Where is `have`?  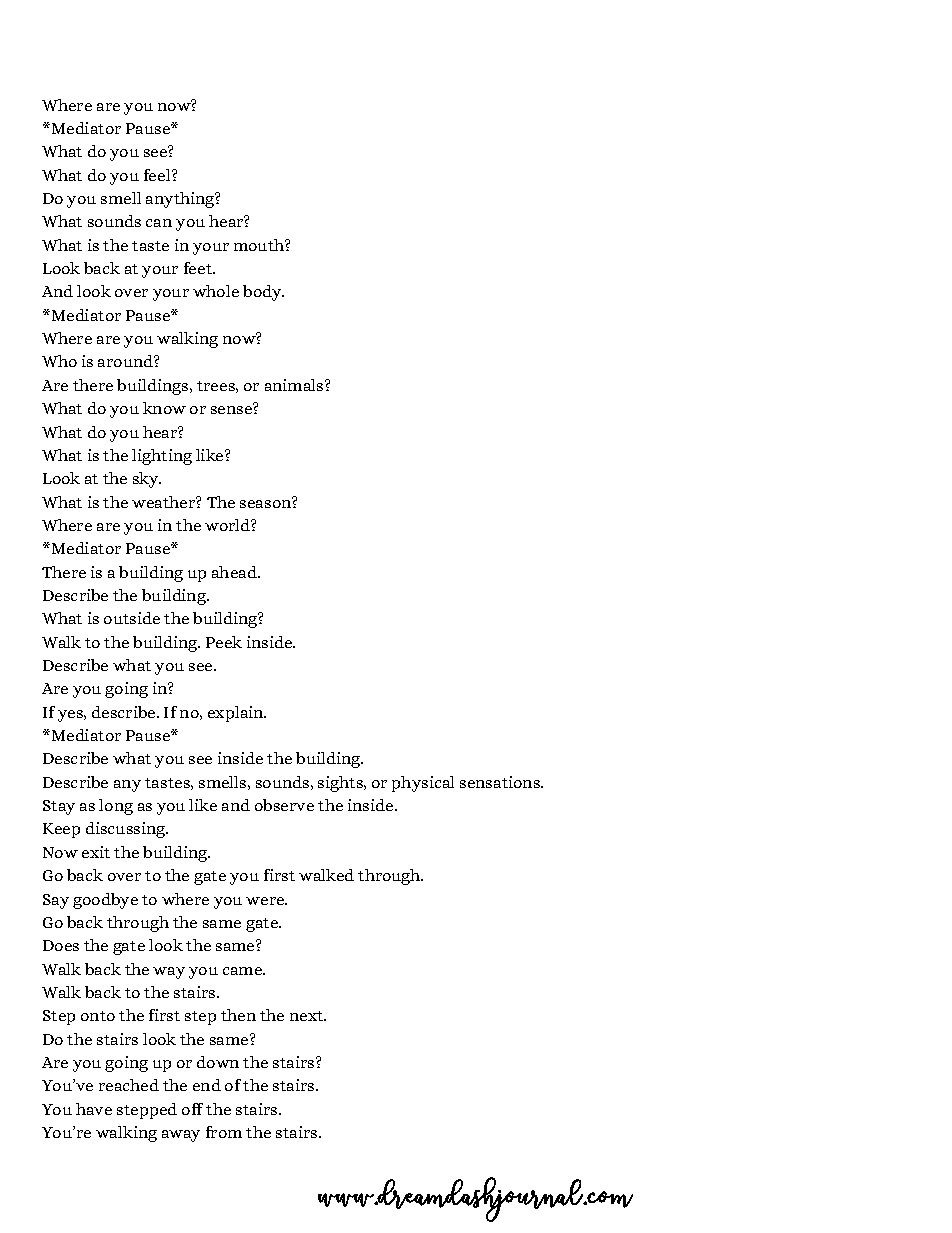 have is located at coordinates (94, 1109).
